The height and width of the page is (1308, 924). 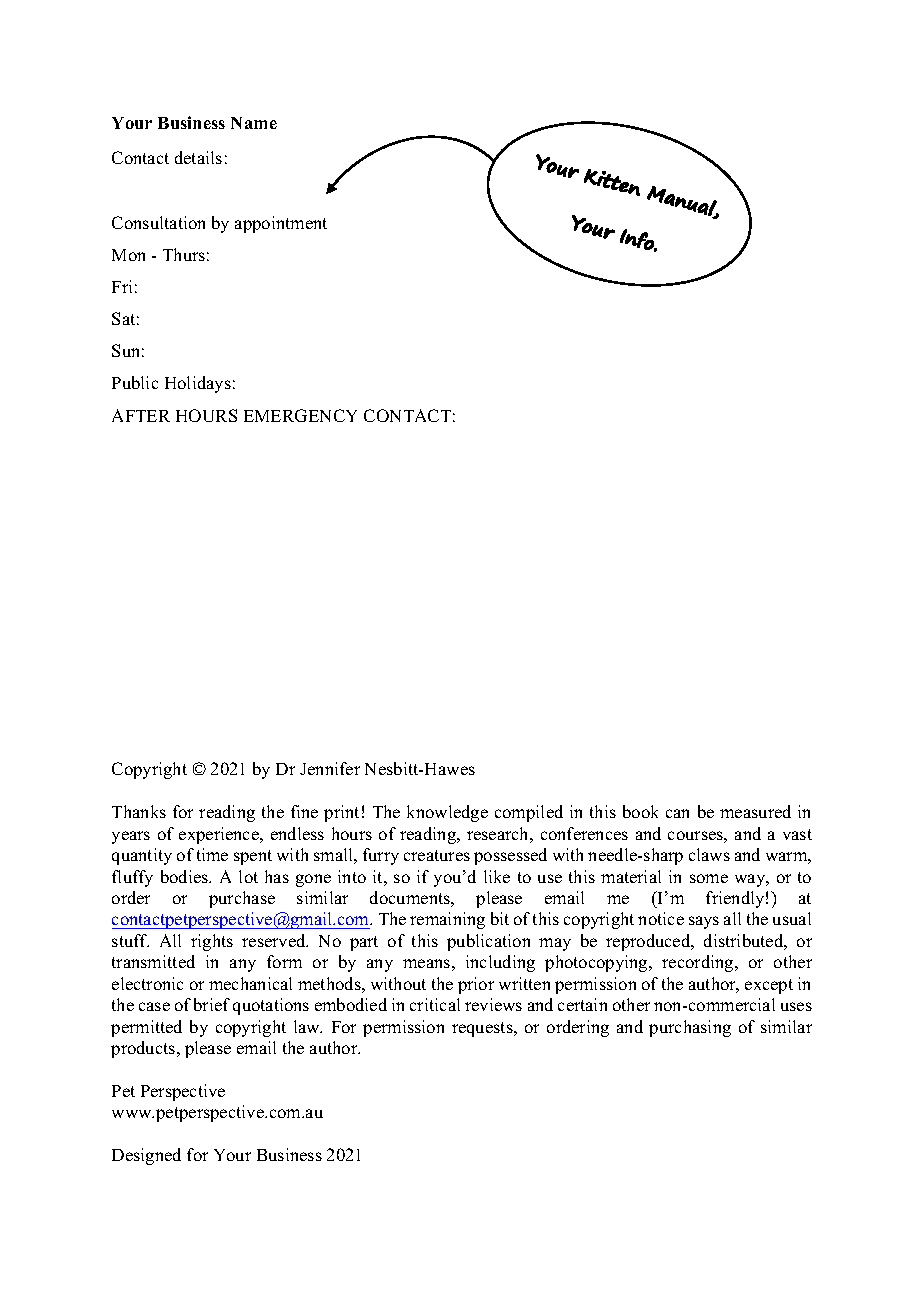 What do you see at coordinates (198, 384) in the page?
I see `Holidays` at bounding box center [198, 384].
